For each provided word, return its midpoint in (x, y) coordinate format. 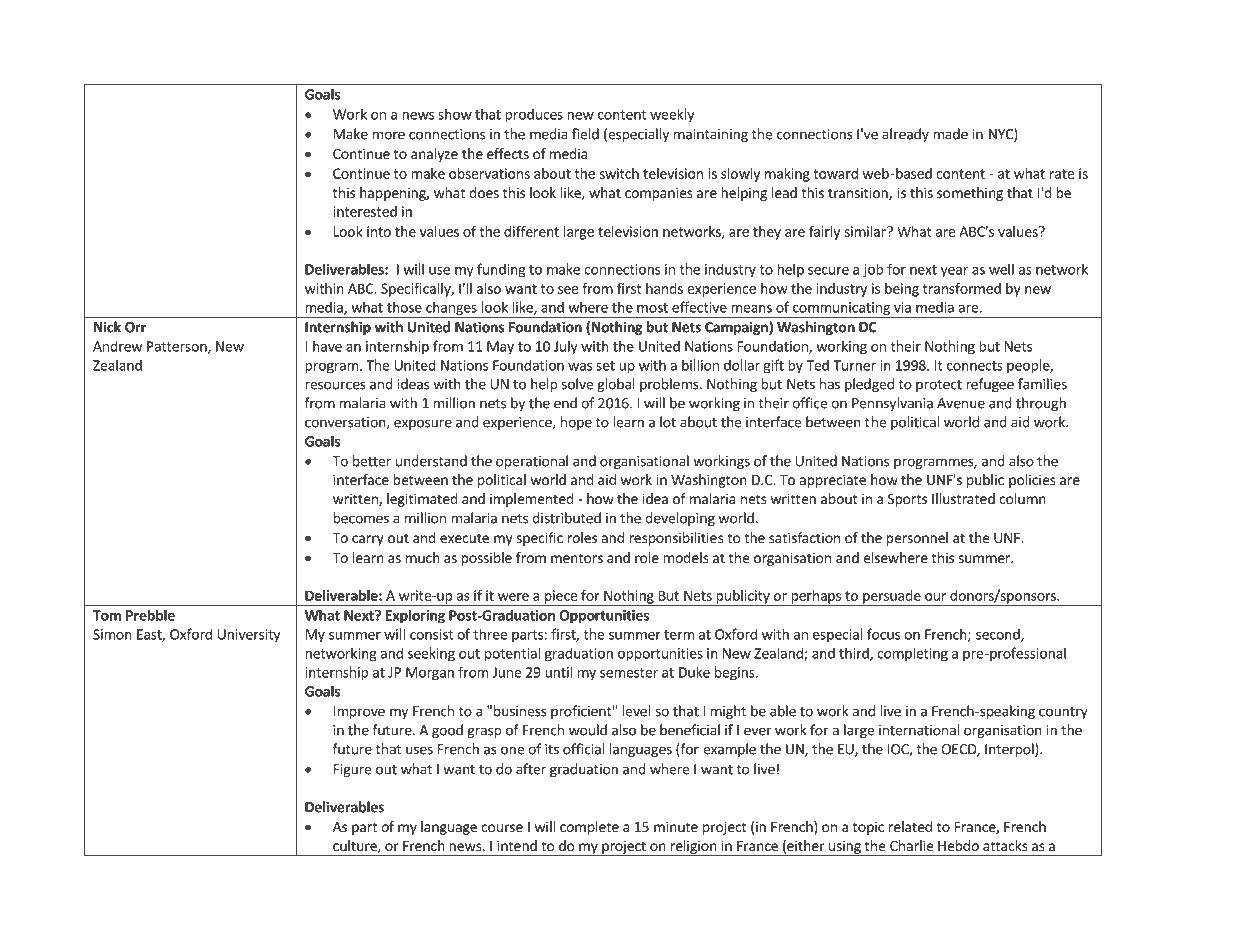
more (388, 135)
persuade (892, 598)
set (605, 366)
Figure (352, 770)
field (585, 134)
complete (589, 828)
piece (560, 598)
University (249, 636)
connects (975, 366)
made (950, 134)
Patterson (178, 347)
